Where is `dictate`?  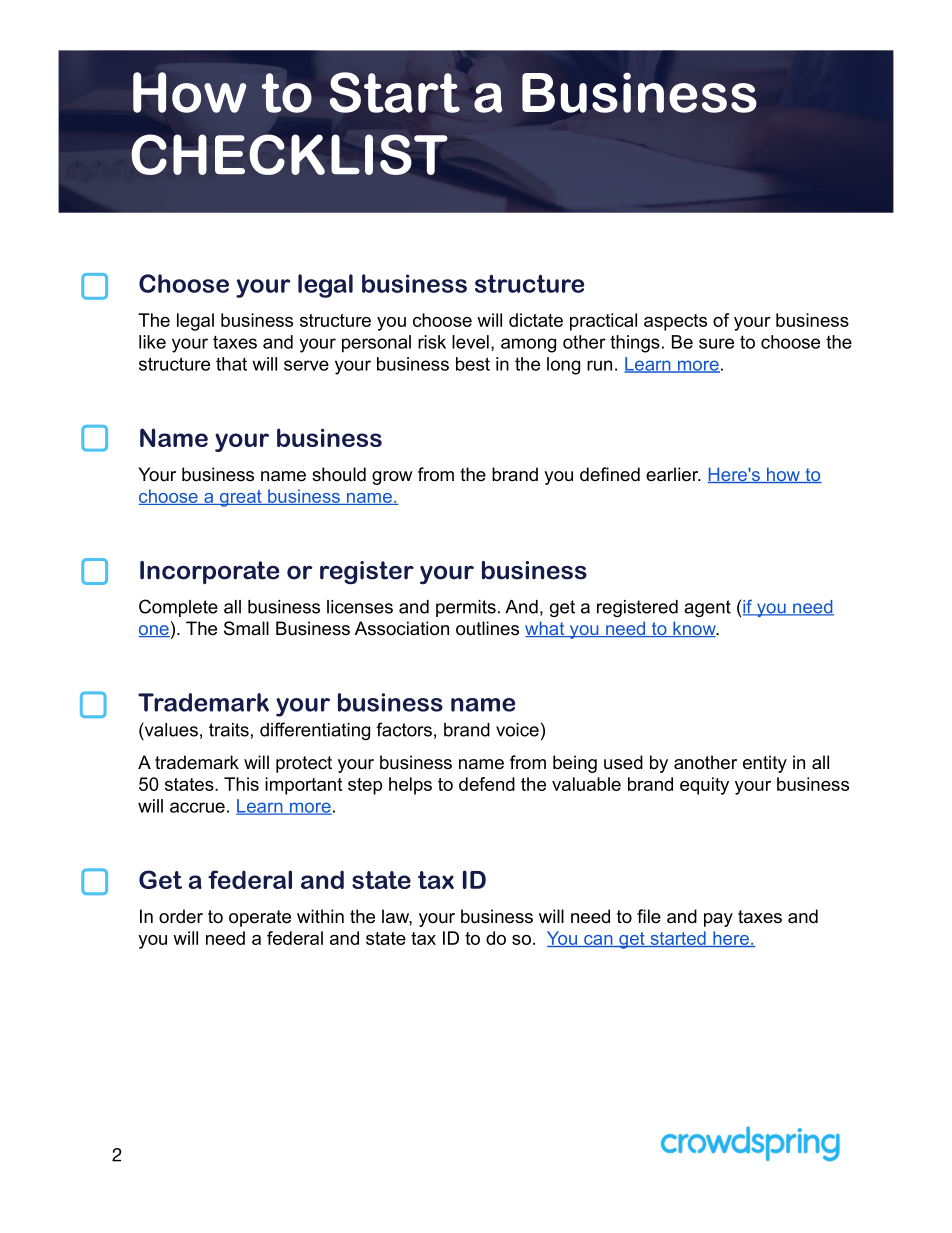 dictate is located at coordinates (536, 320).
